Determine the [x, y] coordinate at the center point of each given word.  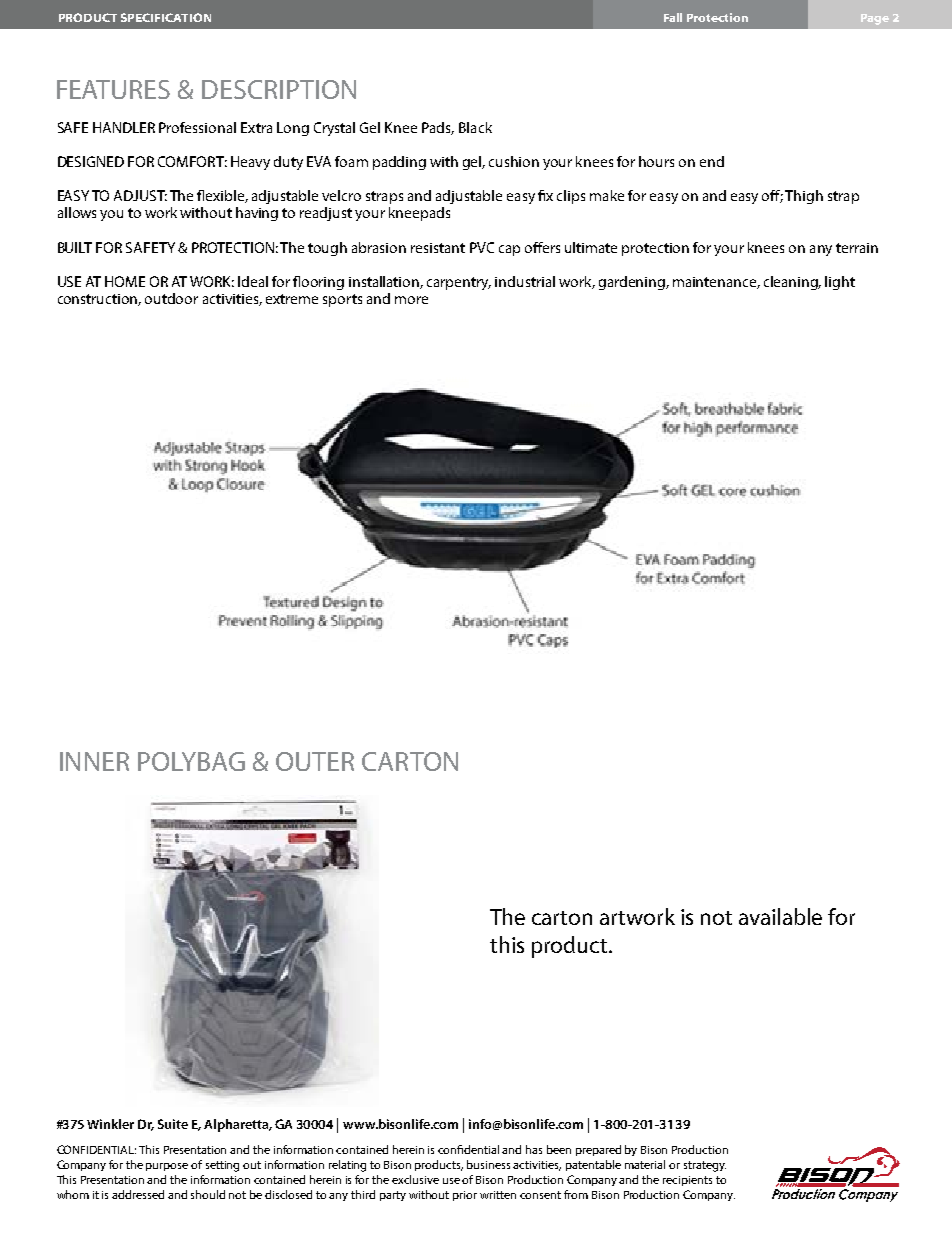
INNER [94, 761]
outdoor [171, 298]
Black [475, 127]
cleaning [792, 283]
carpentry [459, 283]
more [411, 300]
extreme [292, 299]
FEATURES [113, 89]
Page [875, 19]
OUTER [315, 761]
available [780, 916]
